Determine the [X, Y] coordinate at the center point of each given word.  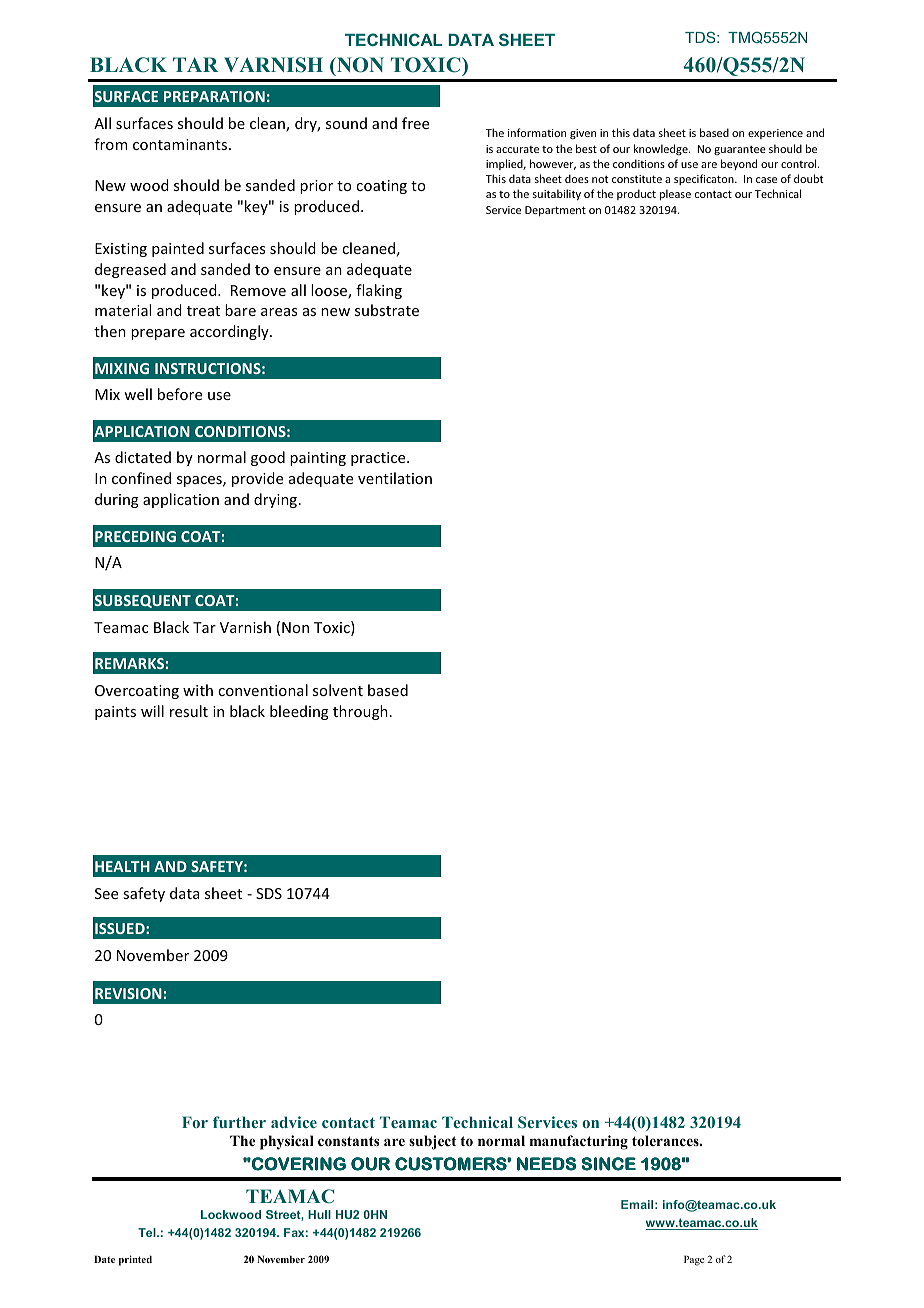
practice [379, 459]
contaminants [181, 144]
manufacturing [579, 1142]
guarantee [740, 150]
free [415, 123]
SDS [269, 893]
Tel [148, 1232]
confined [141, 478]
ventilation [395, 478]
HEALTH [122, 866]
